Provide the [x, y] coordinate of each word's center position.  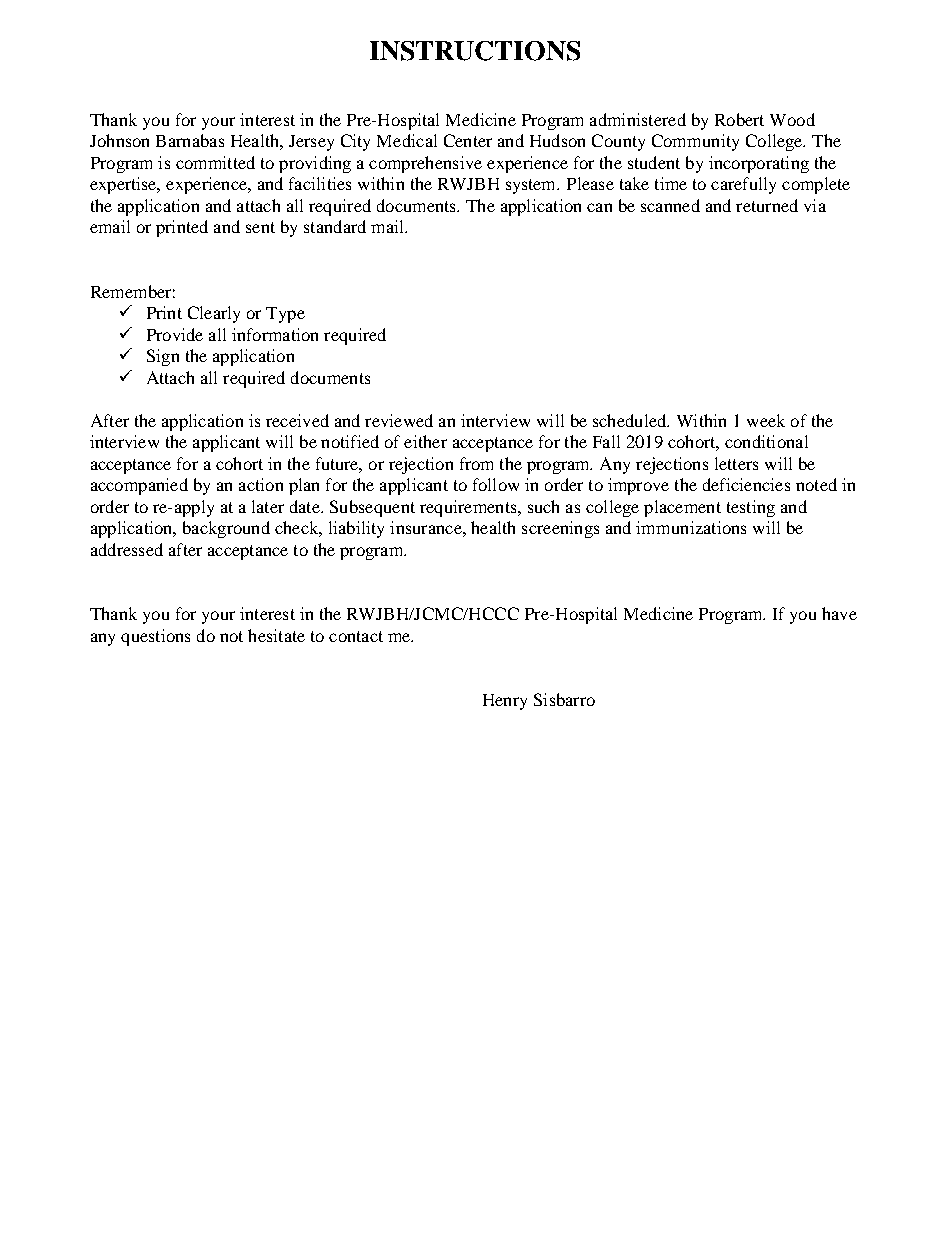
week [766, 420]
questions [155, 637]
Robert [739, 119]
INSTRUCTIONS [475, 51]
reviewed [399, 420]
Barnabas [190, 140]
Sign [163, 357]
